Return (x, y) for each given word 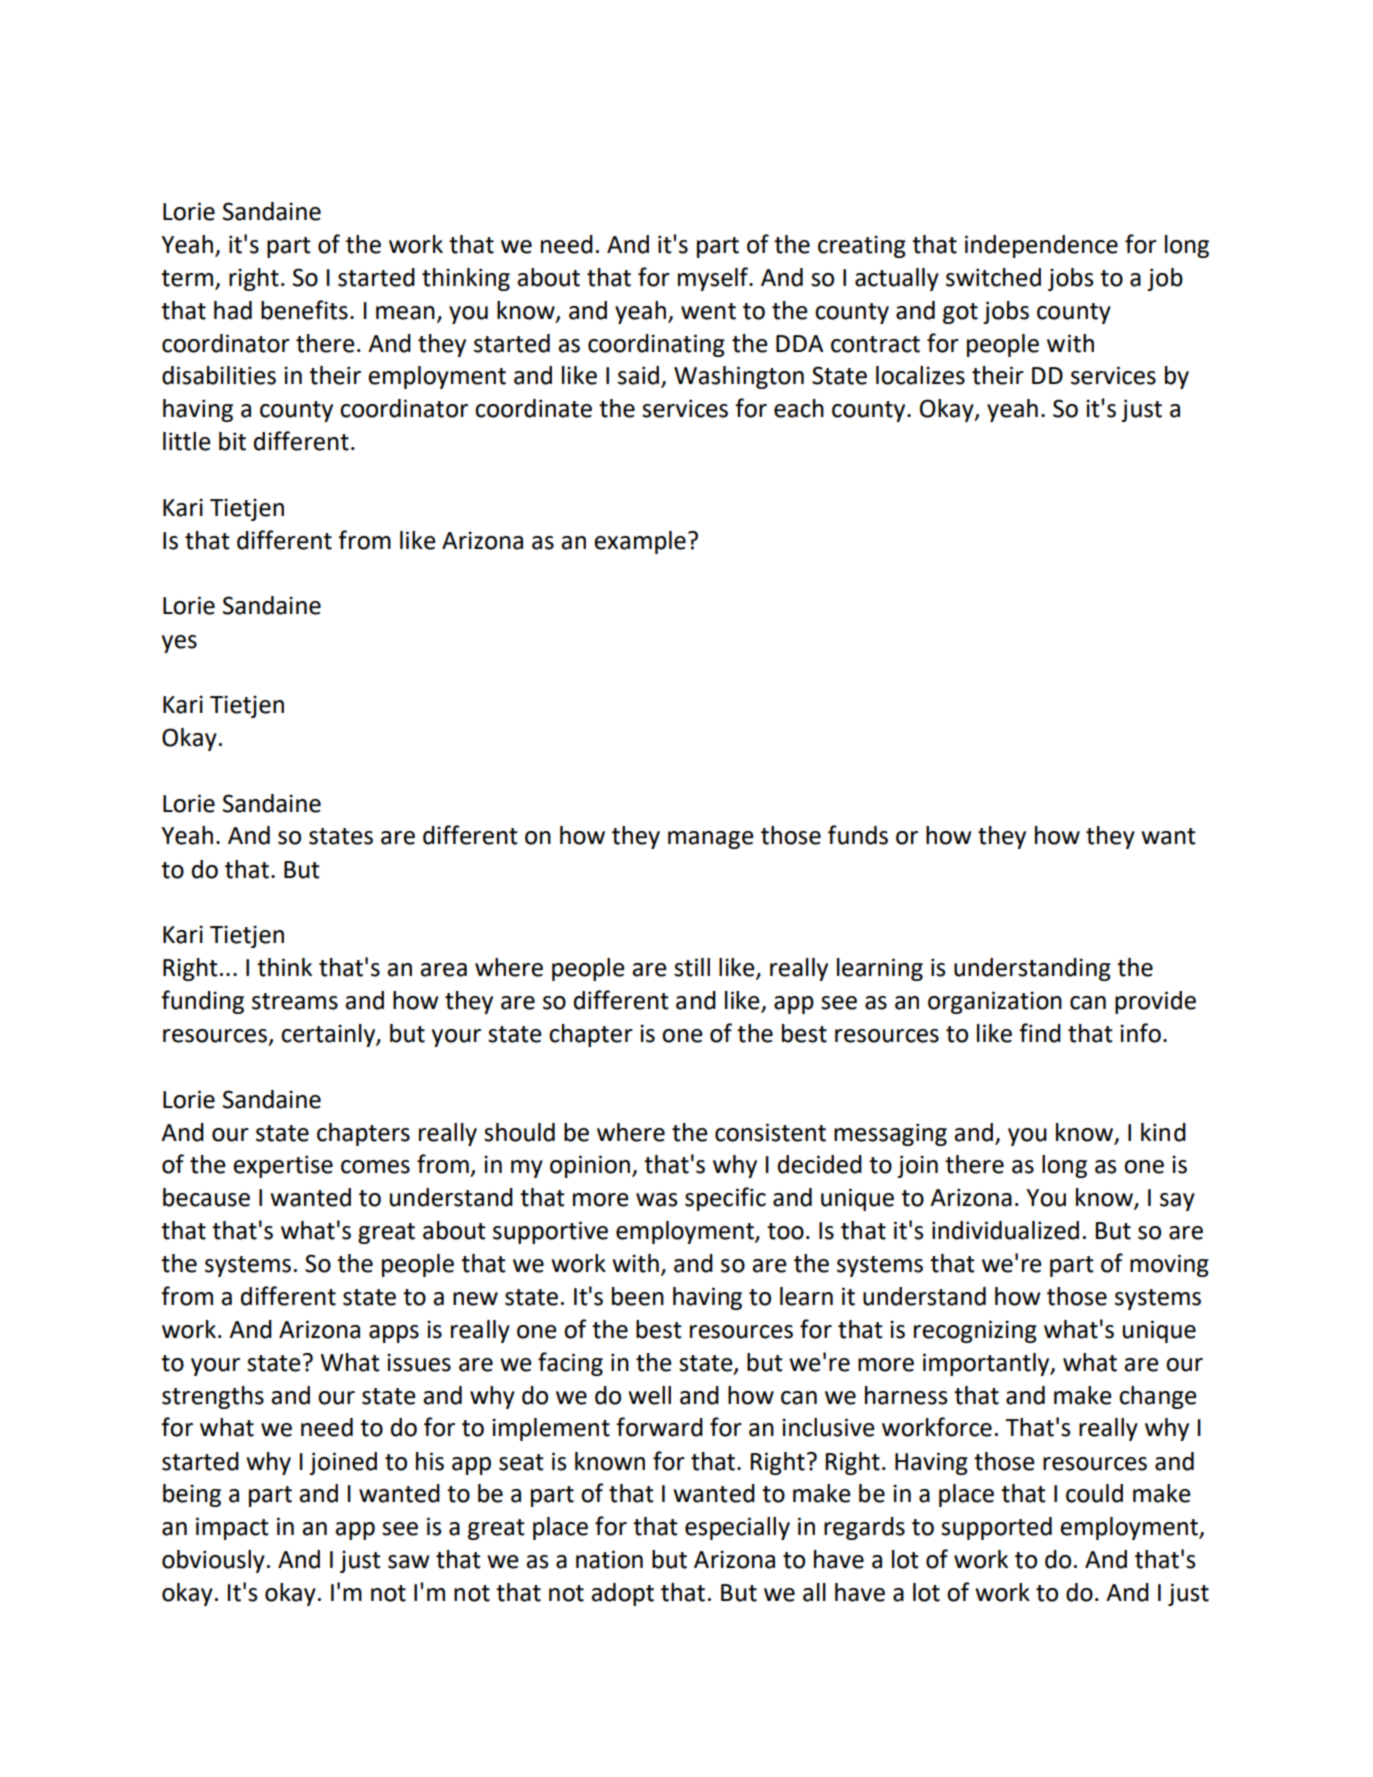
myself (714, 279)
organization (995, 1002)
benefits (304, 310)
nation (609, 1559)
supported (996, 1528)
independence (1041, 246)
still (692, 967)
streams (295, 1001)
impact (232, 1528)
